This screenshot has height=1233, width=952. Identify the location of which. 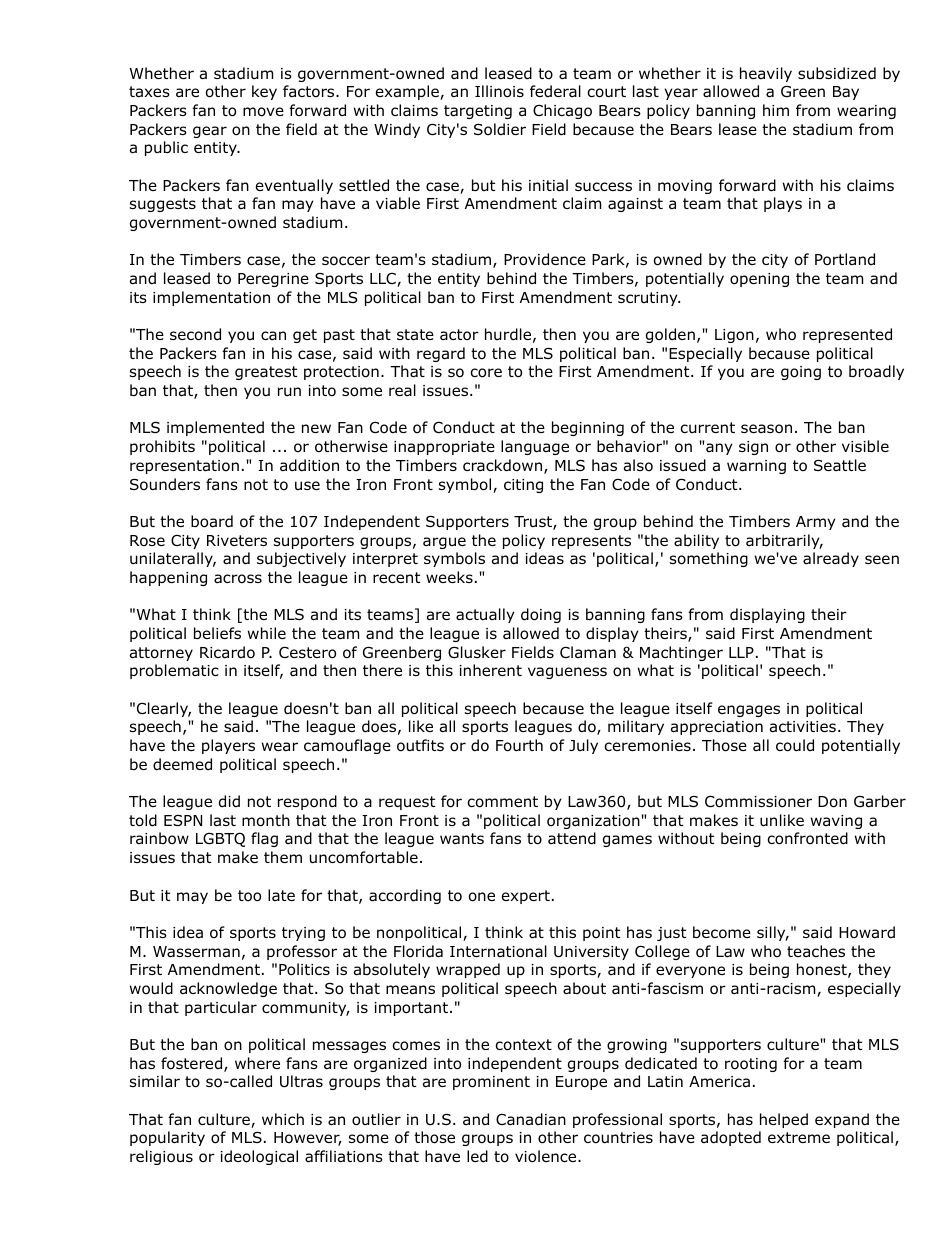
(283, 1119).
